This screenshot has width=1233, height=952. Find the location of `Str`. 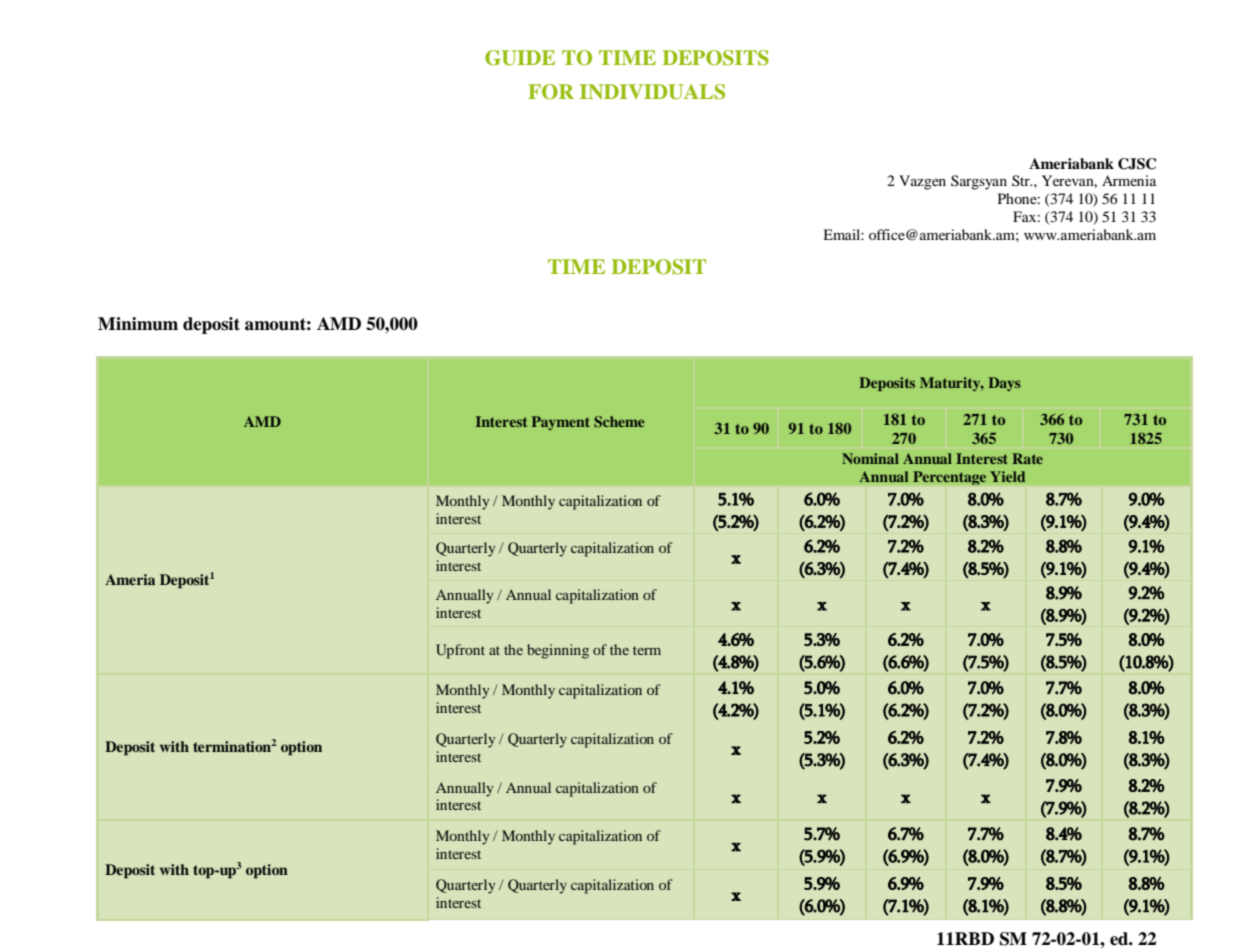

Str is located at coordinates (1022, 180).
